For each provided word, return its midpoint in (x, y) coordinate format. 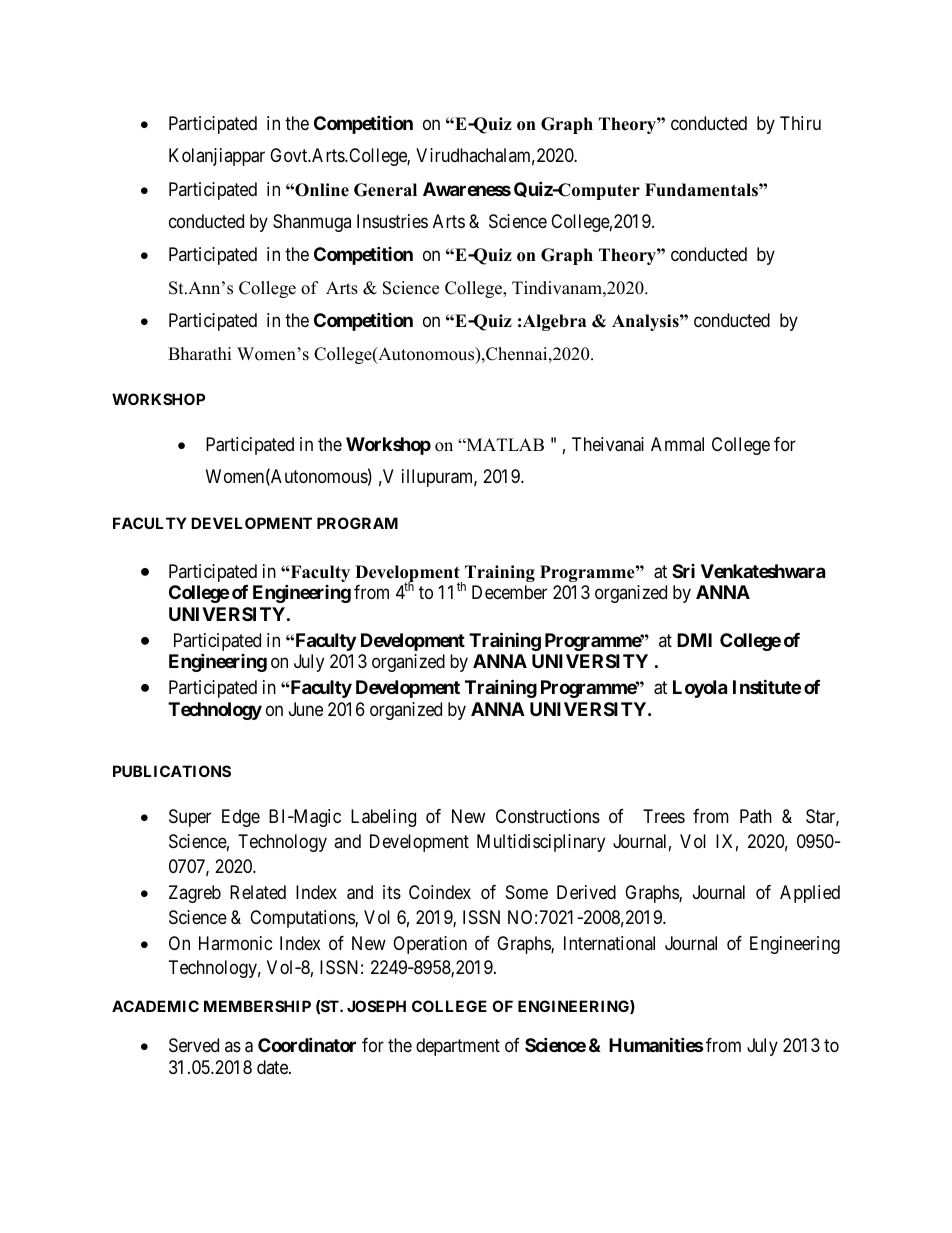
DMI (694, 640)
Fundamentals (702, 190)
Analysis (646, 322)
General (385, 190)
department (458, 1047)
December (509, 592)
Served (194, 1045)
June (306, 709)
